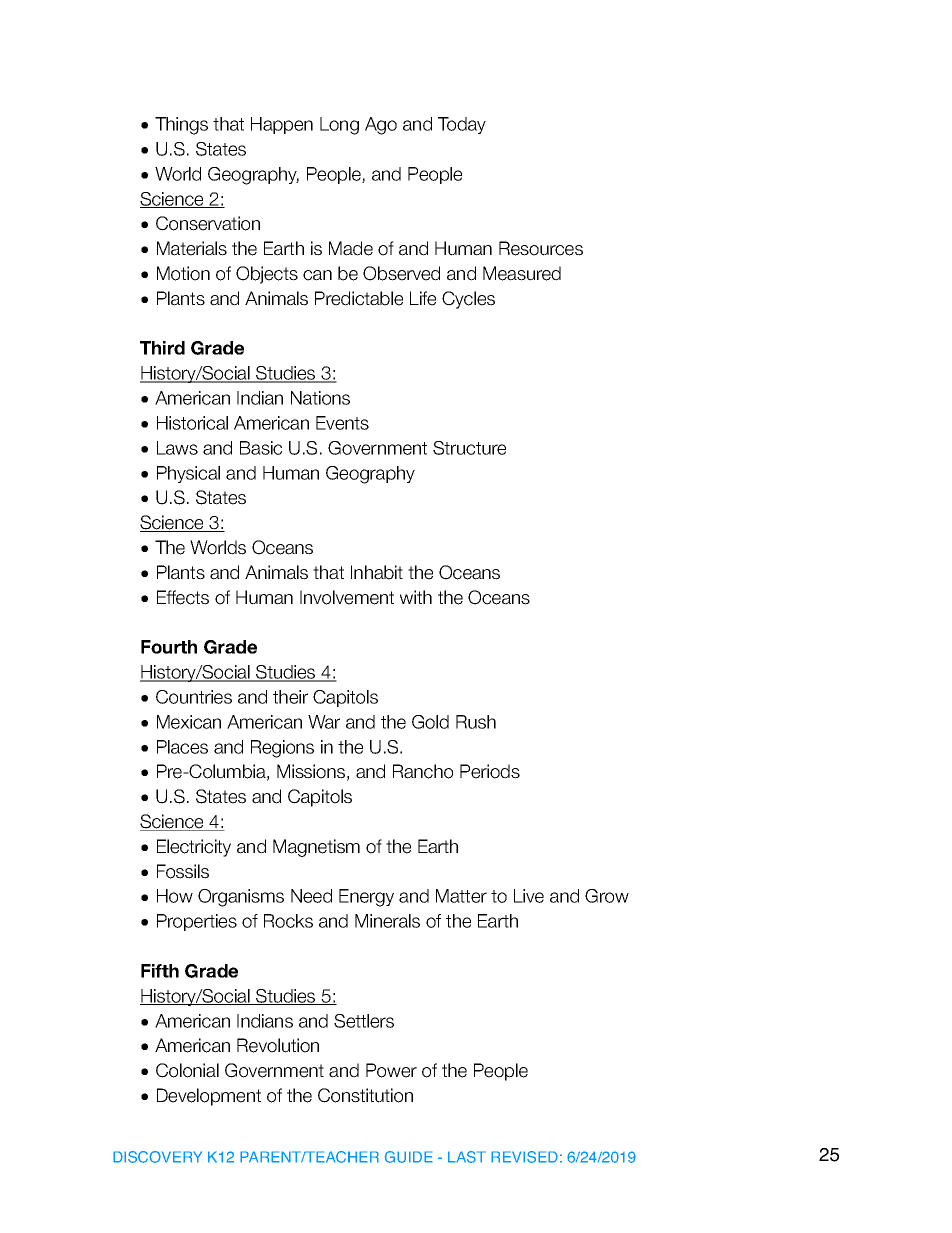 The width and height of the screenshot is (952, 1233). I want to click on Live, so click(529, 896).
